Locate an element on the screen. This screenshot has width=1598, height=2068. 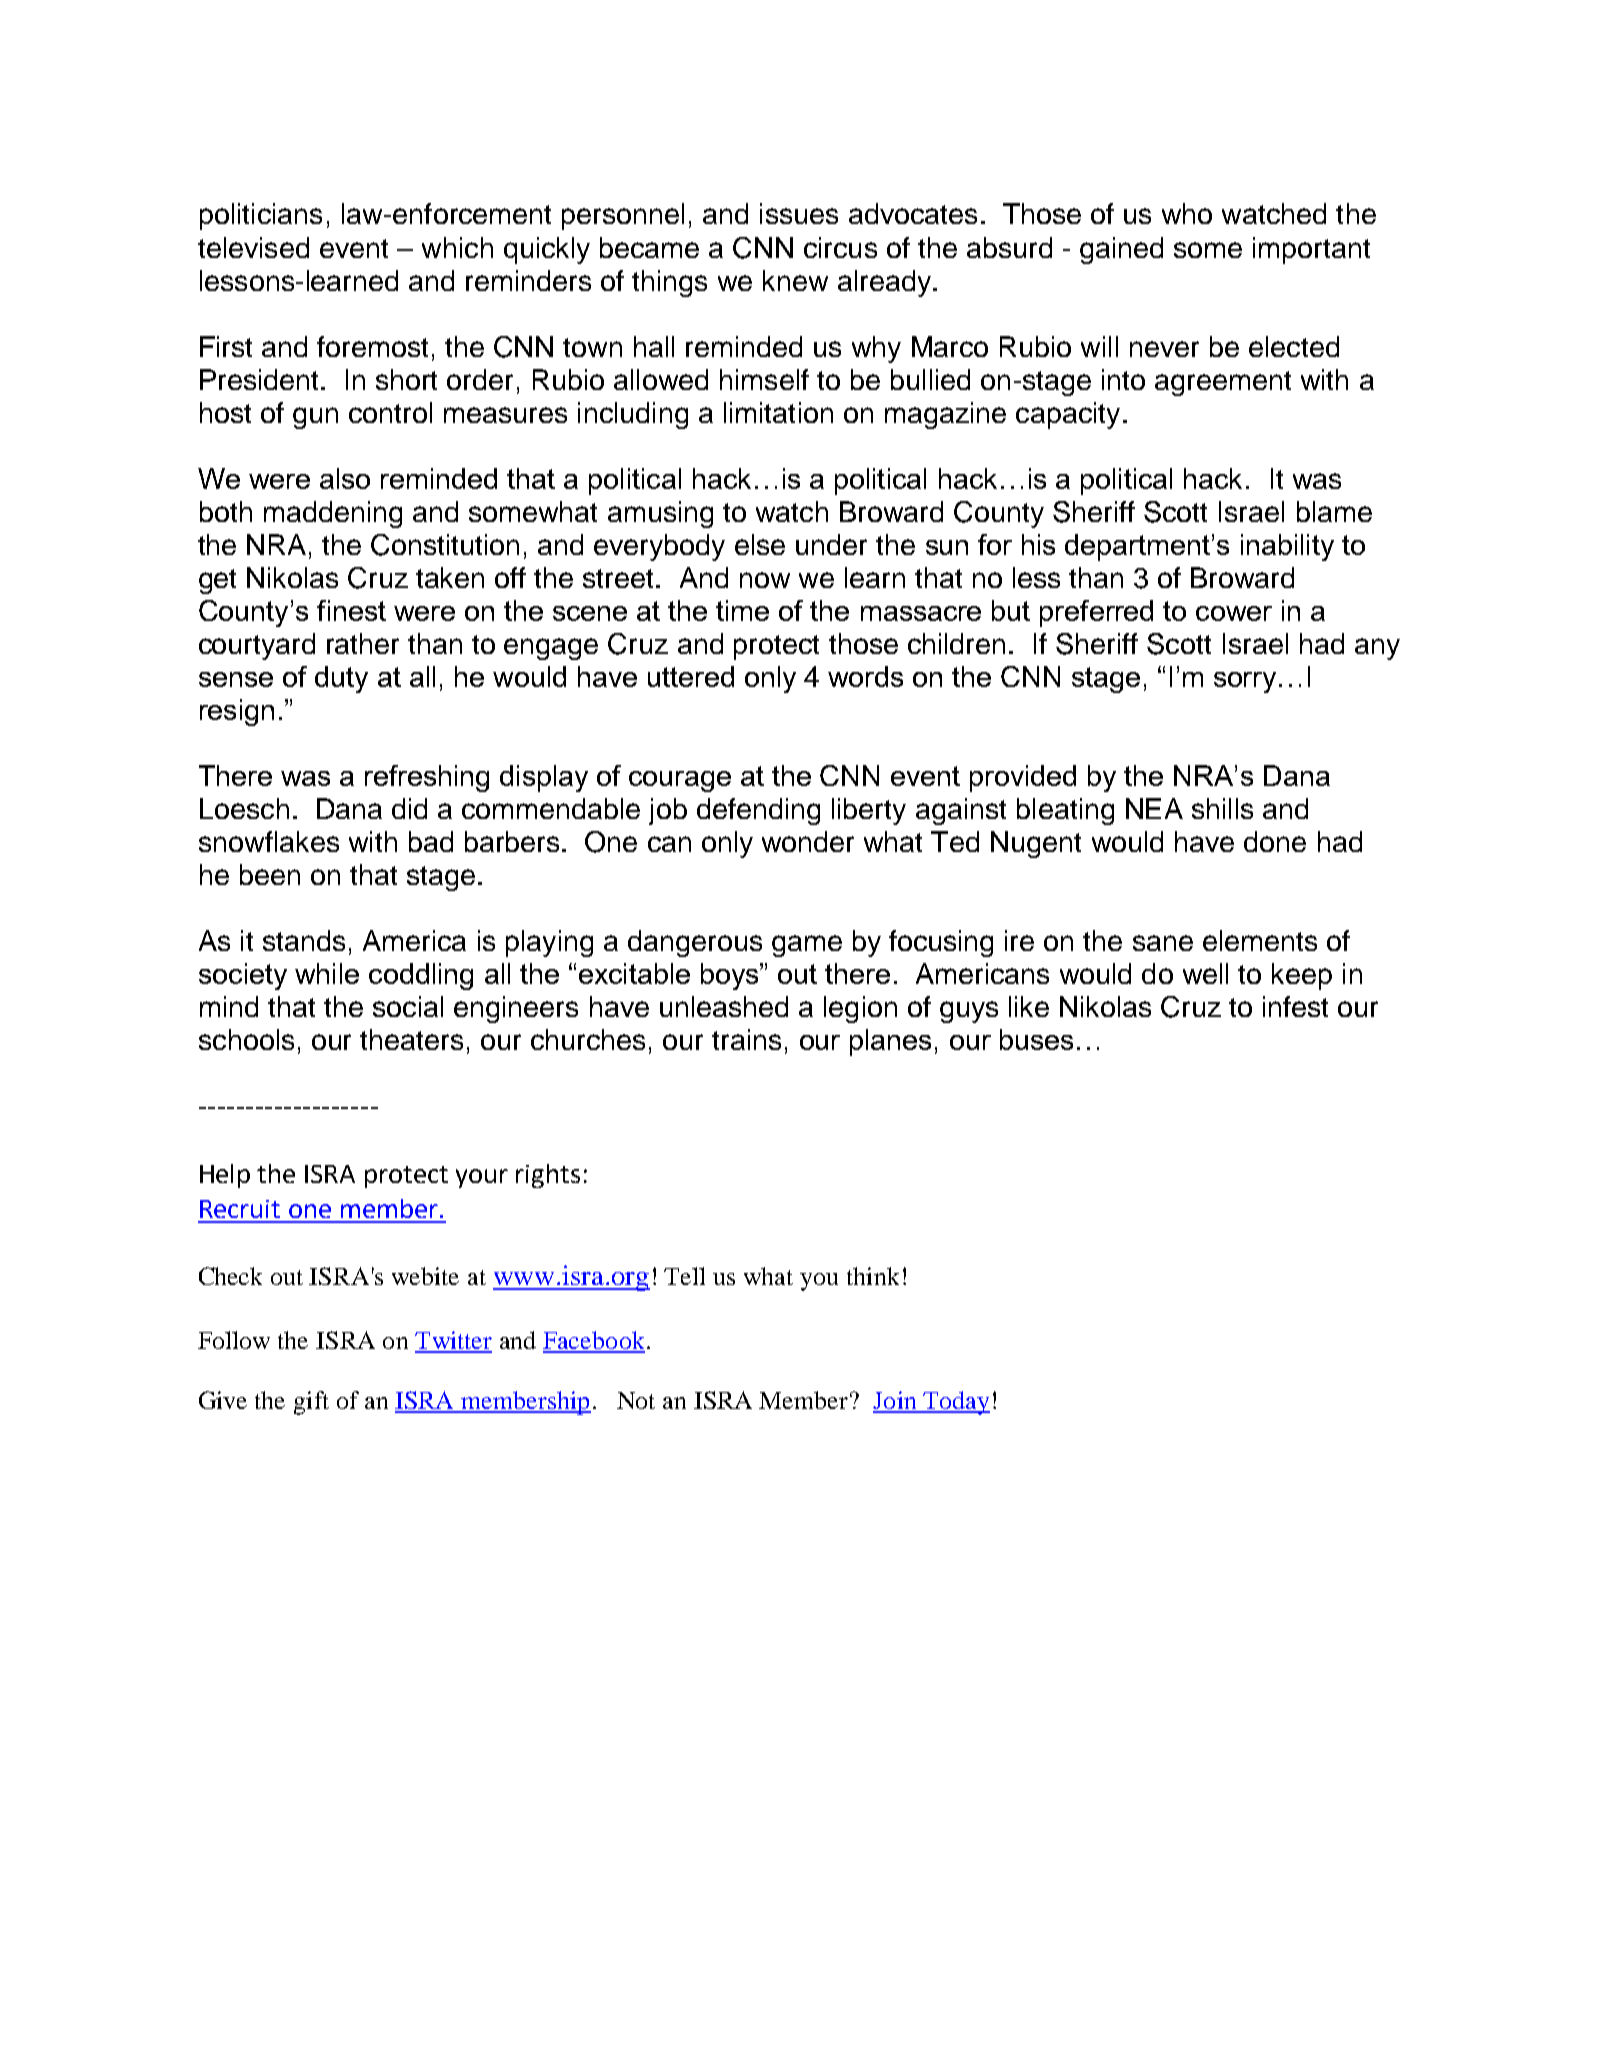
maddening is located at coordinates (333, 514).
